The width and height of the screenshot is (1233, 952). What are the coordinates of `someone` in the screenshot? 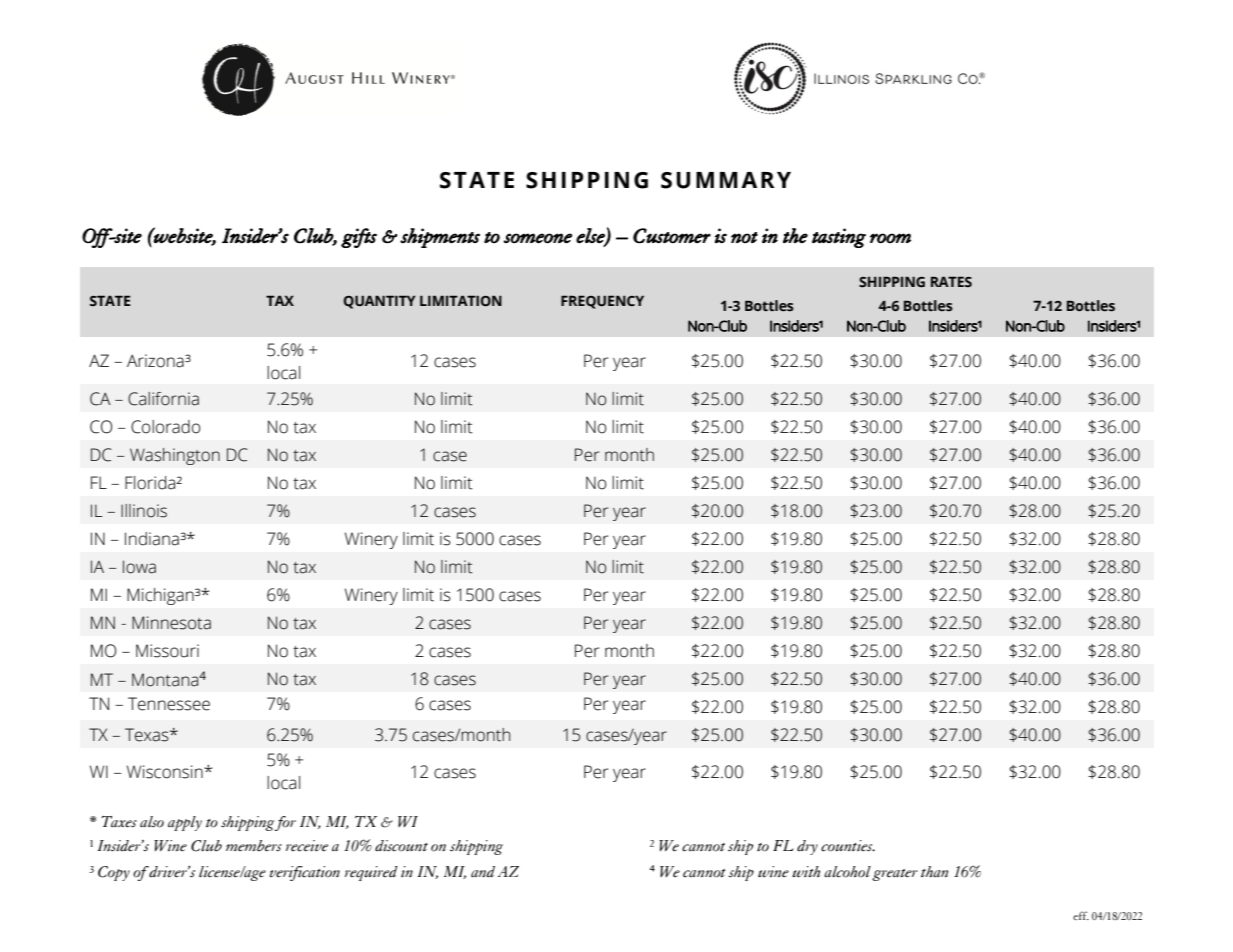 It's located at (538, 238).
